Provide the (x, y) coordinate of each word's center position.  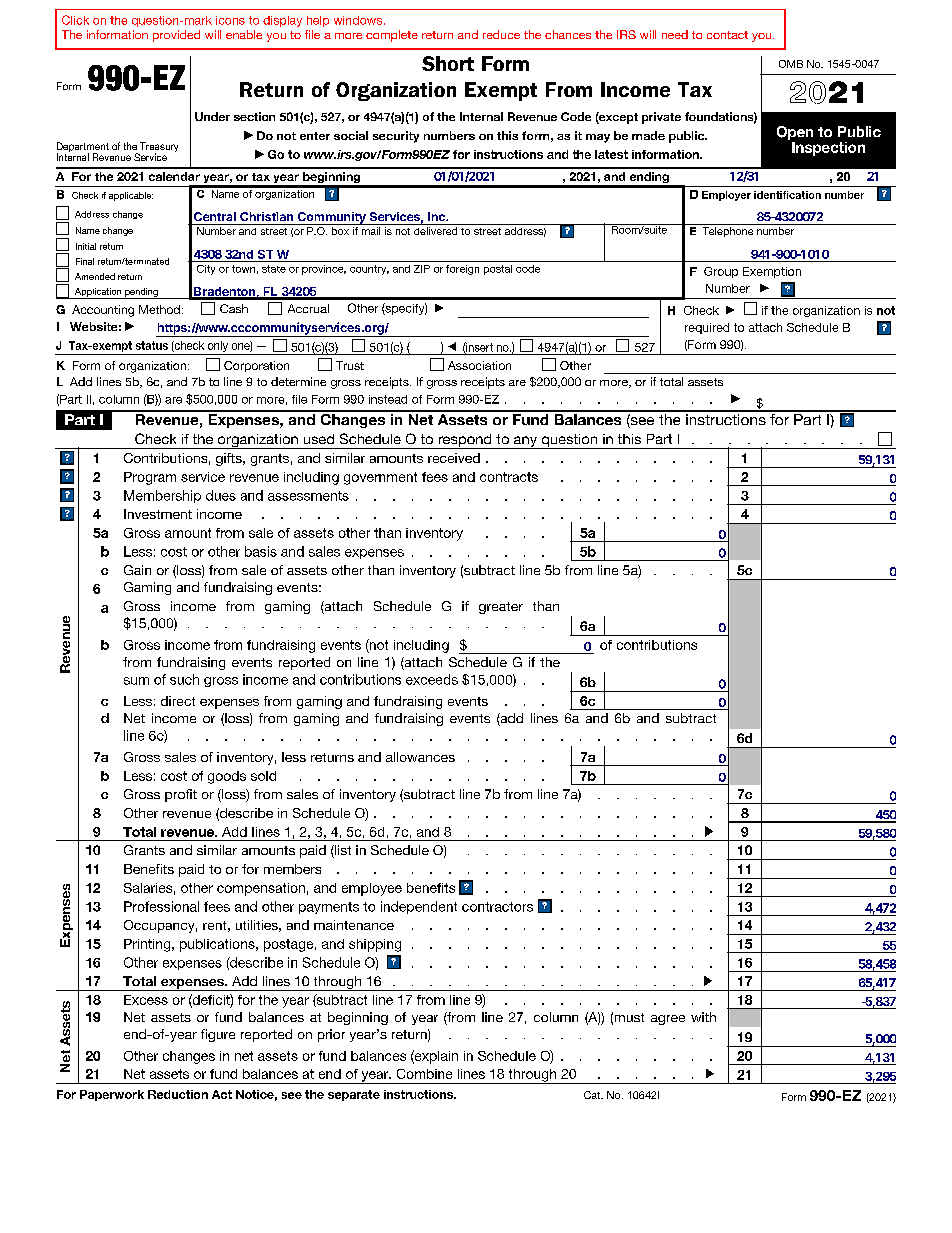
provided (176, 36)
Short (448, 63)
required (707, 328)
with (703, 1017)
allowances (420, 757)
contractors (497, 907)
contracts (509, 477)
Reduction (178, 1094)
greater (501, 608)
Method (159, 309)
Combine (424, 1074)
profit (181, 795)
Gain (137, 570)
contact (727, 35)
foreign (462, 270)
